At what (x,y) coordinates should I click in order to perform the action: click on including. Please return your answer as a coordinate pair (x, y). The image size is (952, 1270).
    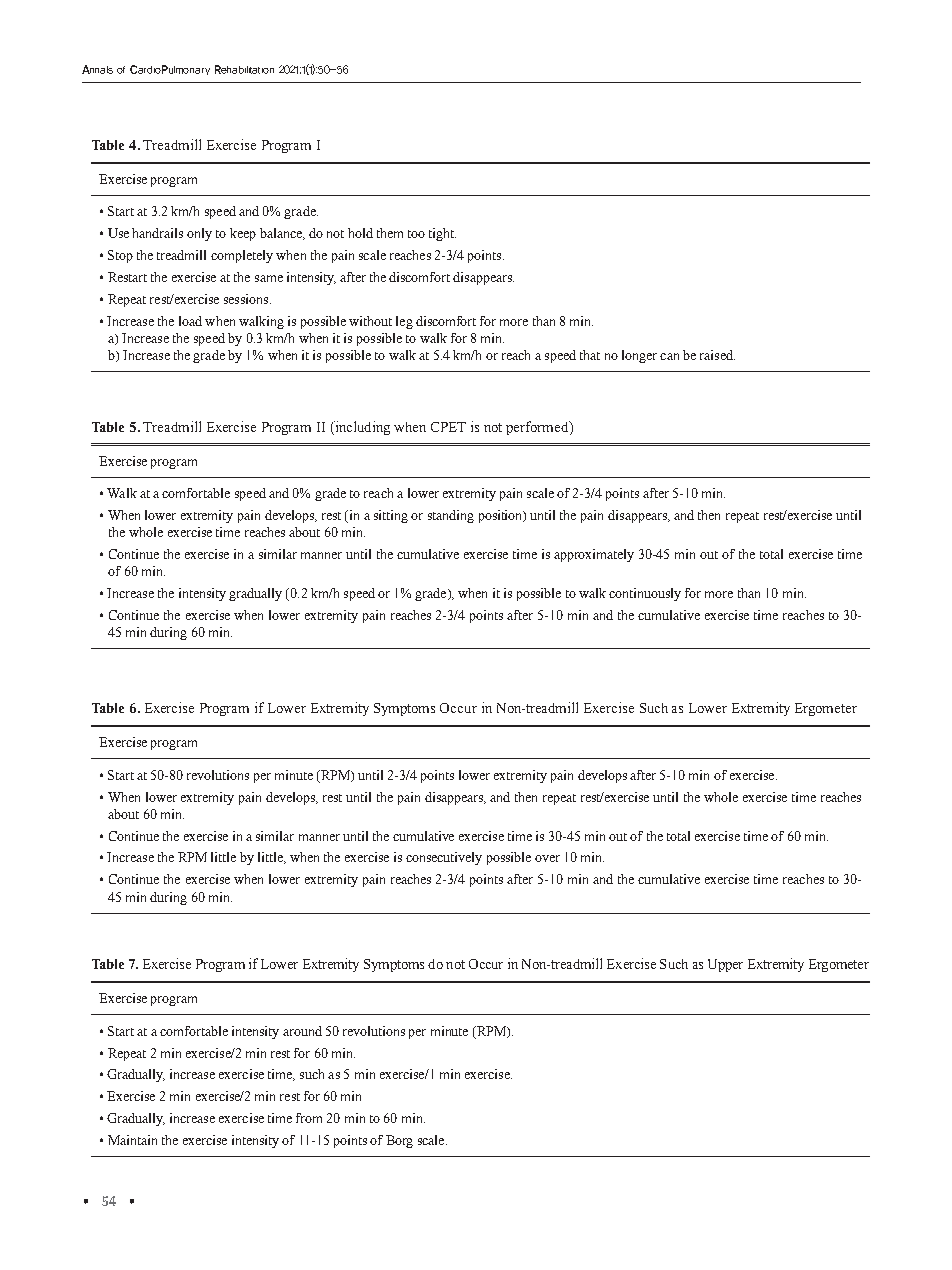
    Looking at the image, I should click on (361, 428).
